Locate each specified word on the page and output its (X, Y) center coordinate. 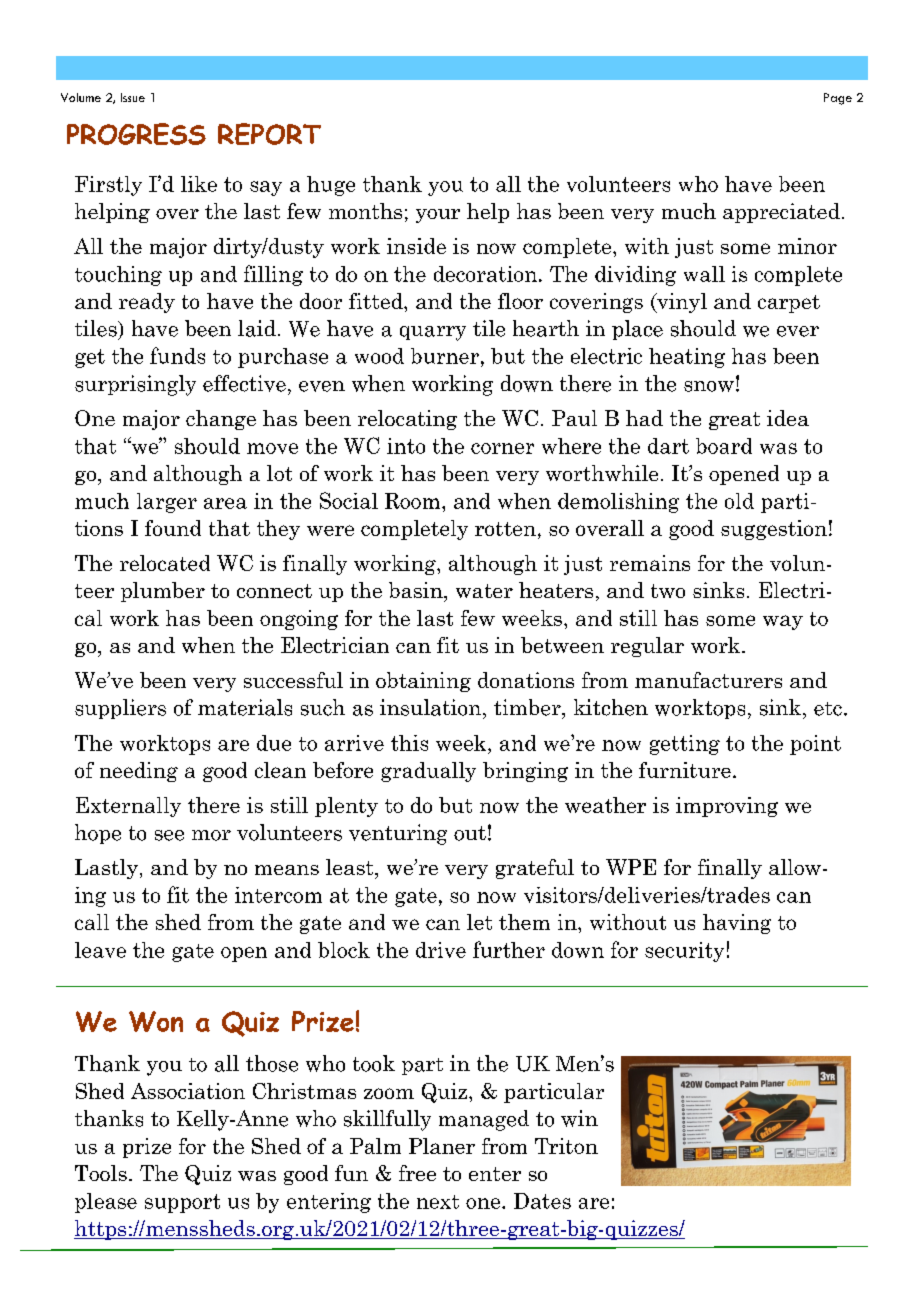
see (169, 835)
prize (147, 1148)
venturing (398, 834)
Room (414, 501)
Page (838, 99)
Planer (442, 1146)
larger (167, 503)
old (739, 501)
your (438, 216)
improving (727, 807)
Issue (133, 97)
